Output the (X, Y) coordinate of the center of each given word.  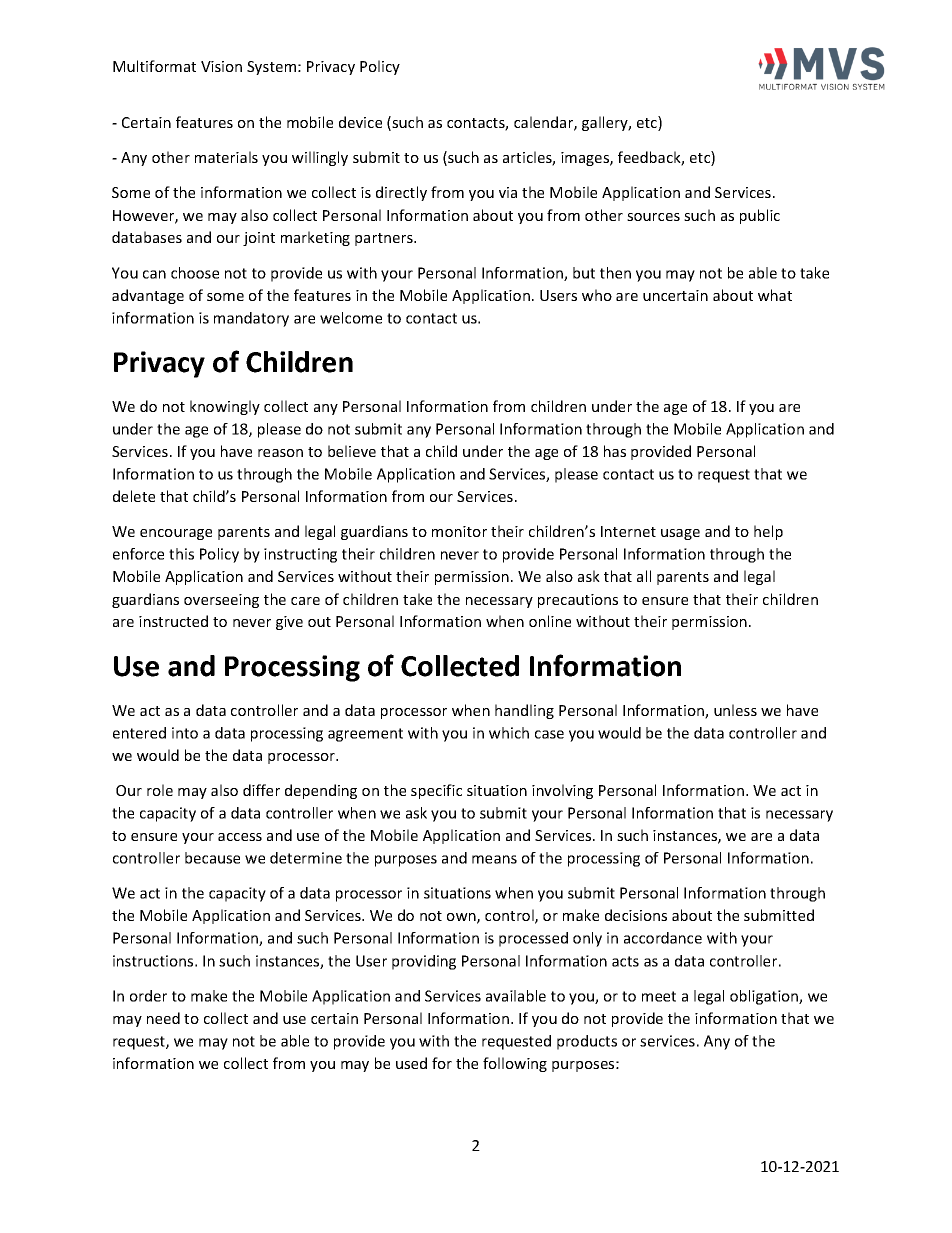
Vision (221, 66)
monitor (459, 531)
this (181, 554)
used (411, 1063)
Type (781, 87)
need (163, 1018)
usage (680, 534)
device (360, 122)
